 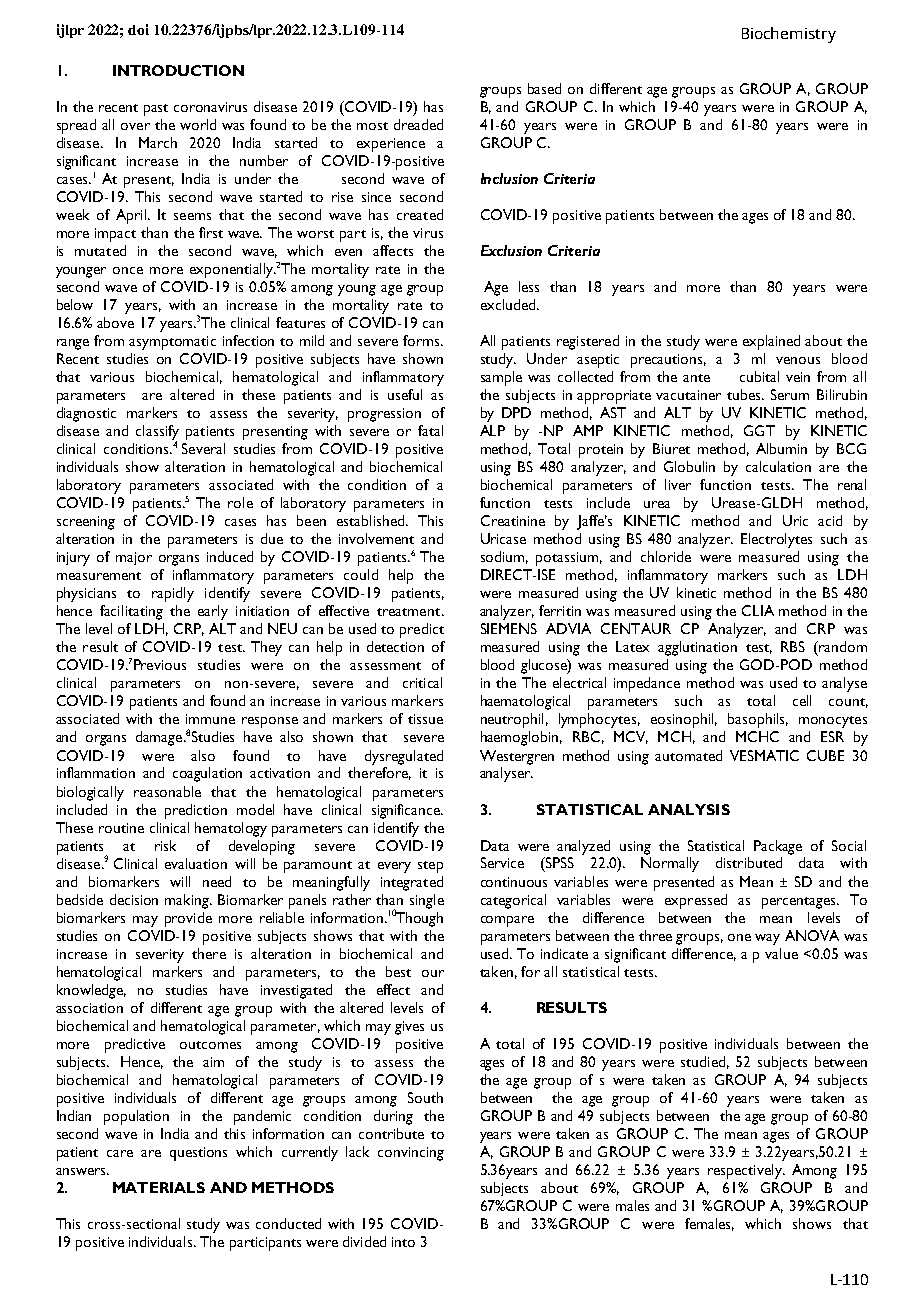 I want to click on forms, so click(x=422, y=340).
